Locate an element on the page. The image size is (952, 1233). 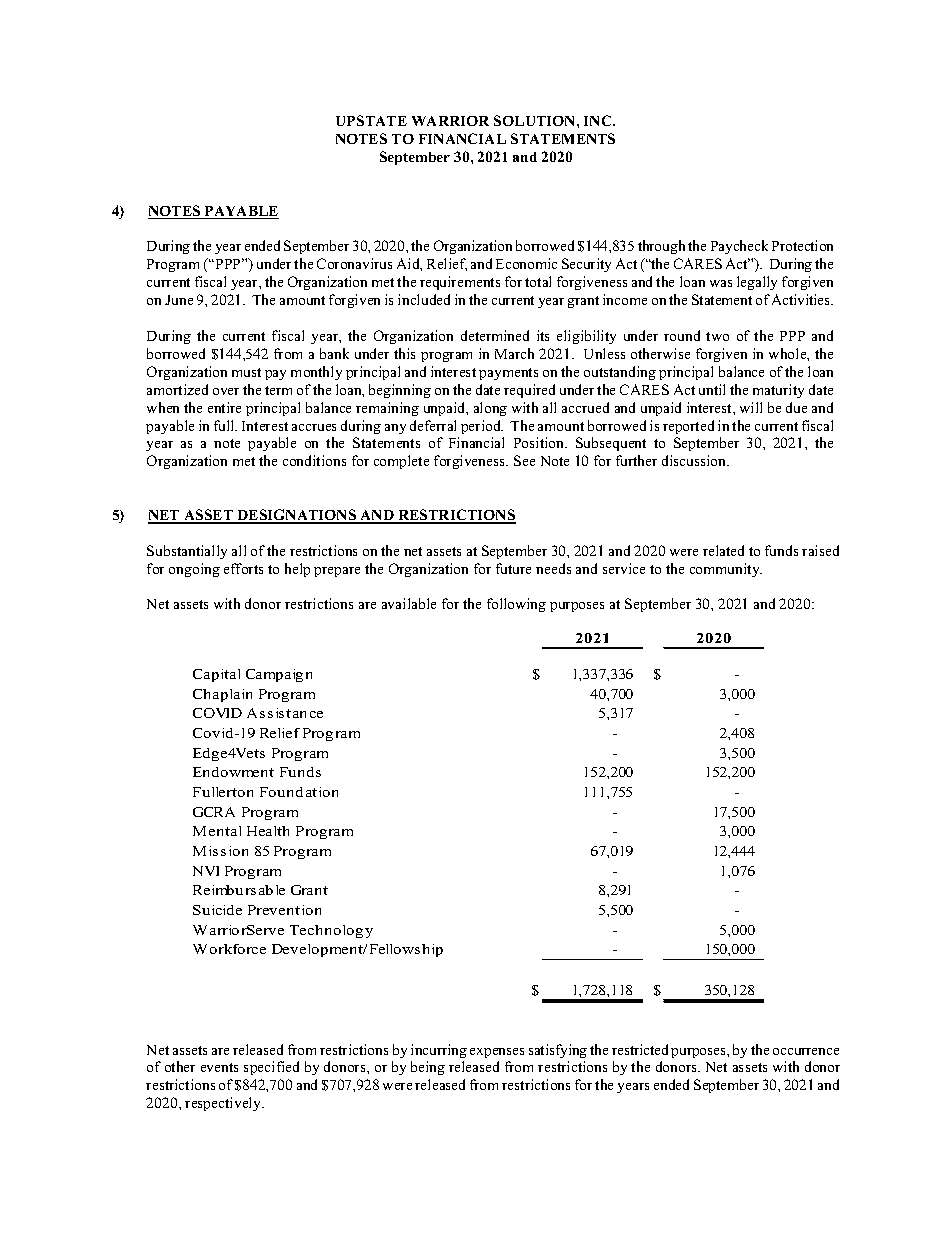
UPSTATE is located at coordinates (371, 120).
